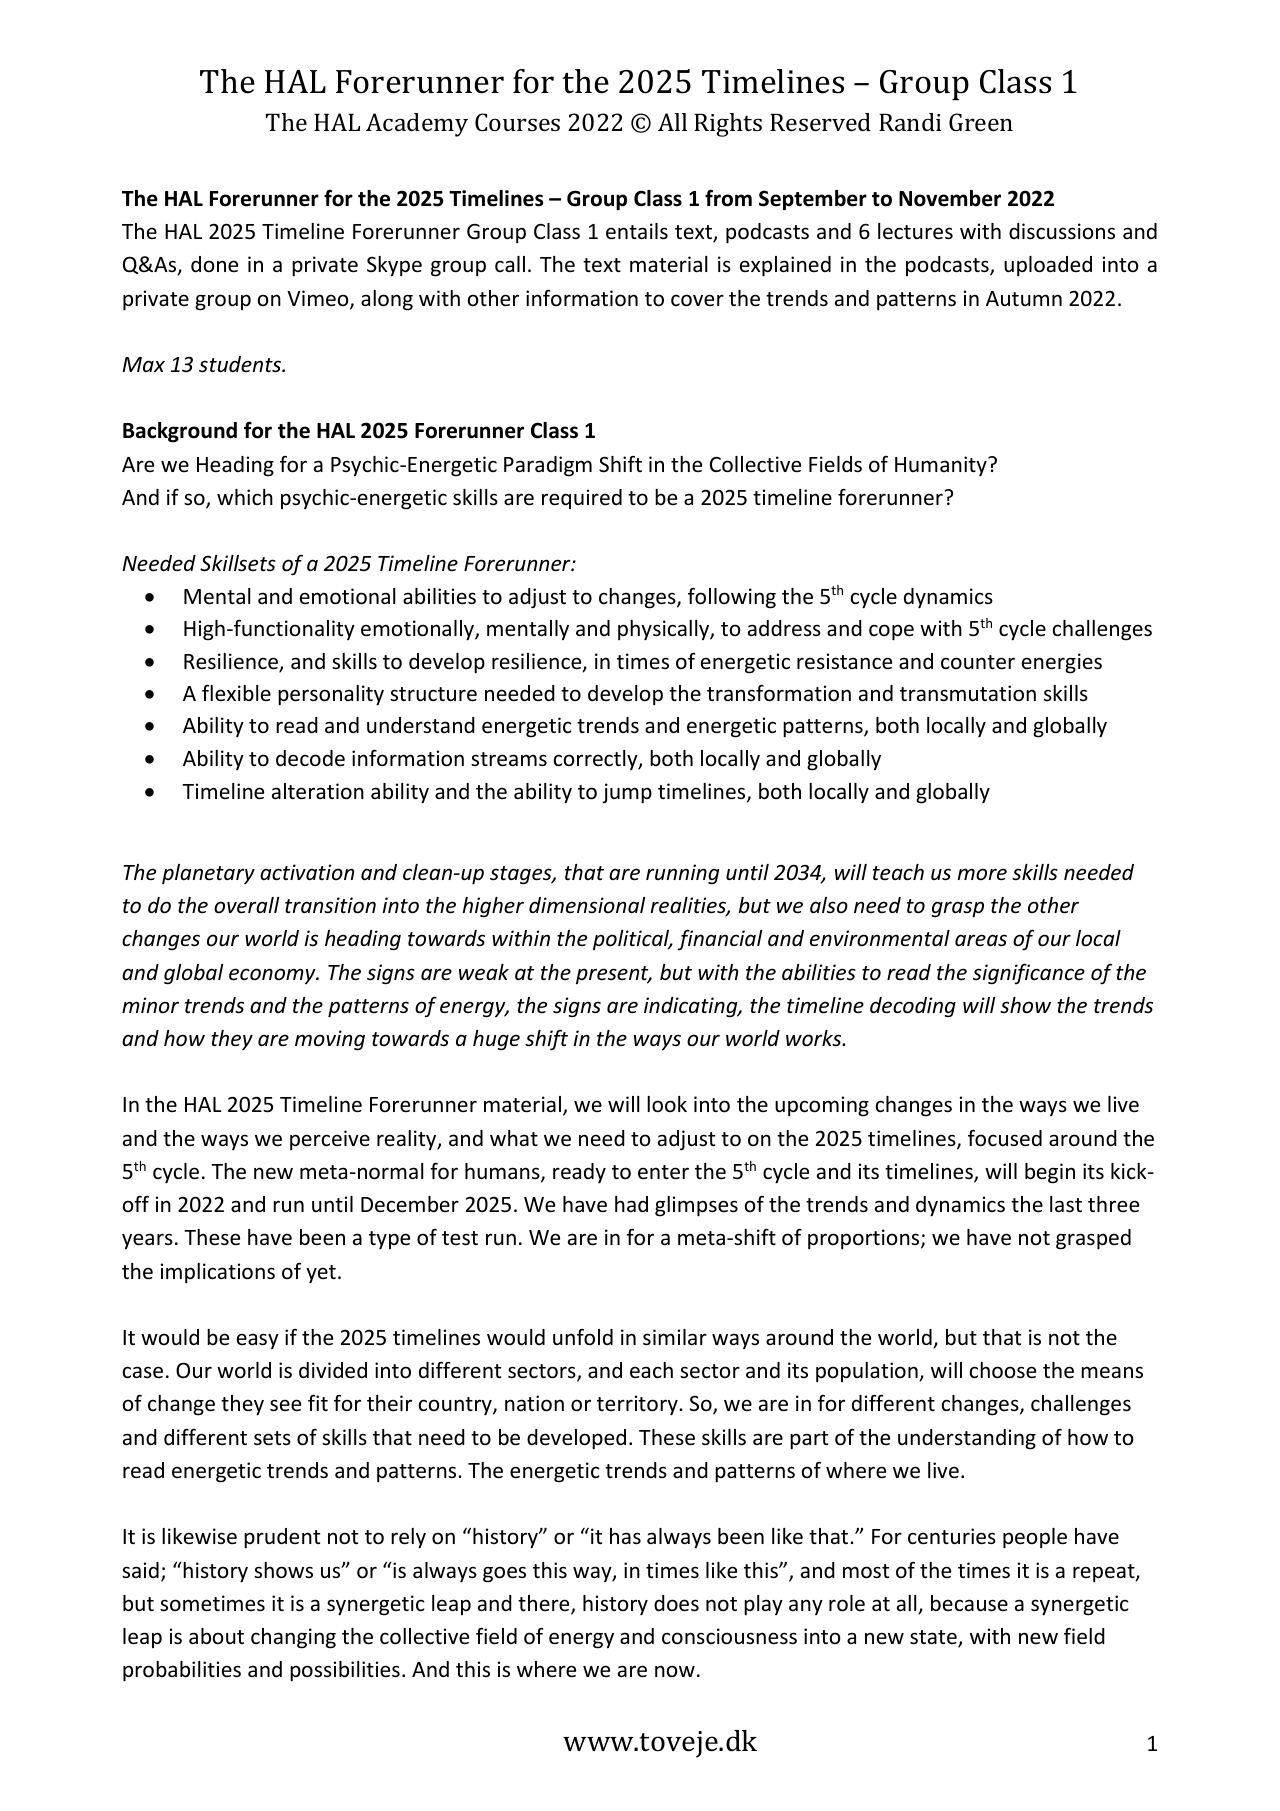 This image has width=1280, height=1811. What do you see at coordinates (246, 905) in the image?
I see `overall` at bounding box center [246, 905].
